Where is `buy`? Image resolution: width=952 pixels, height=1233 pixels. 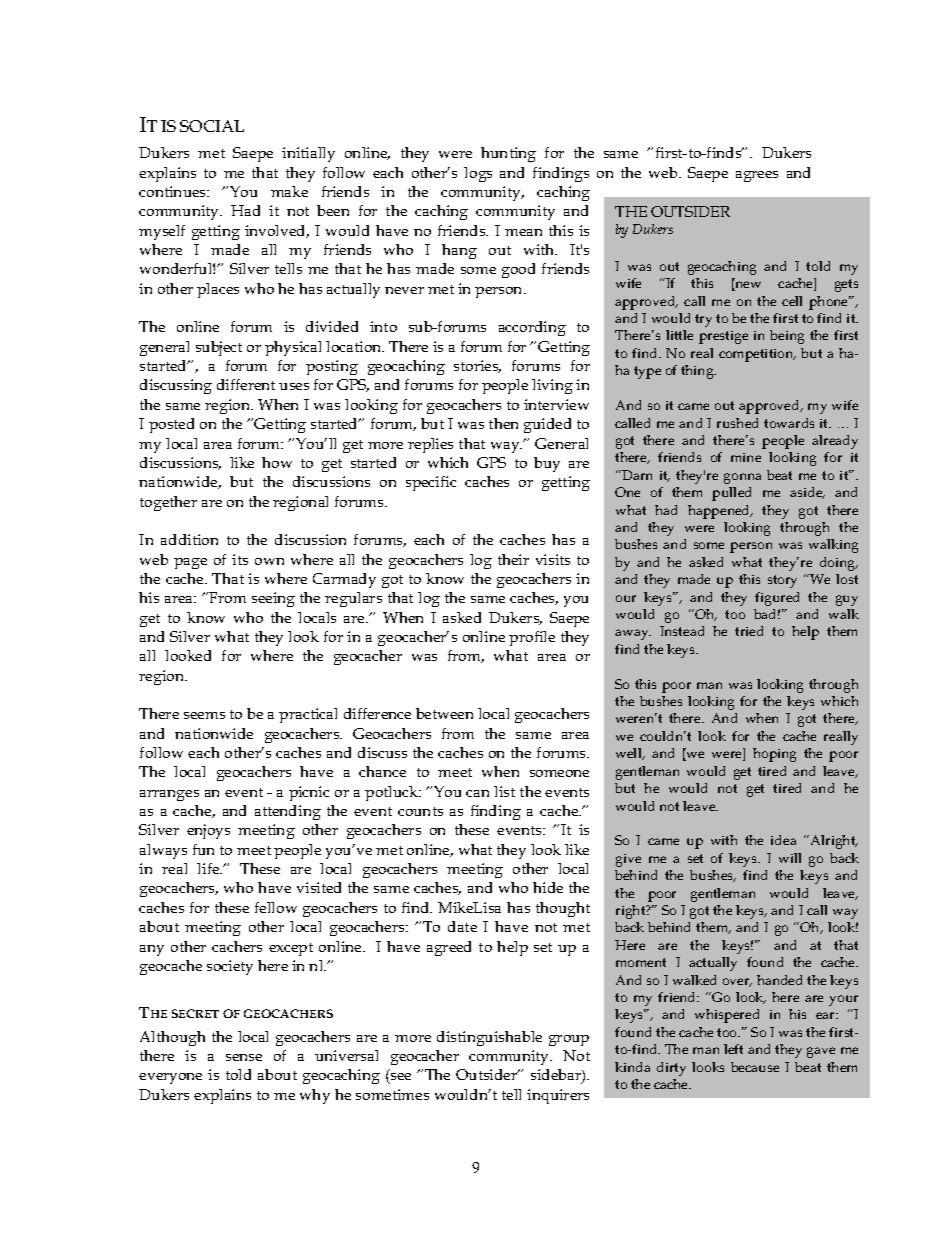
buy is located at coordinates (547, 464).
